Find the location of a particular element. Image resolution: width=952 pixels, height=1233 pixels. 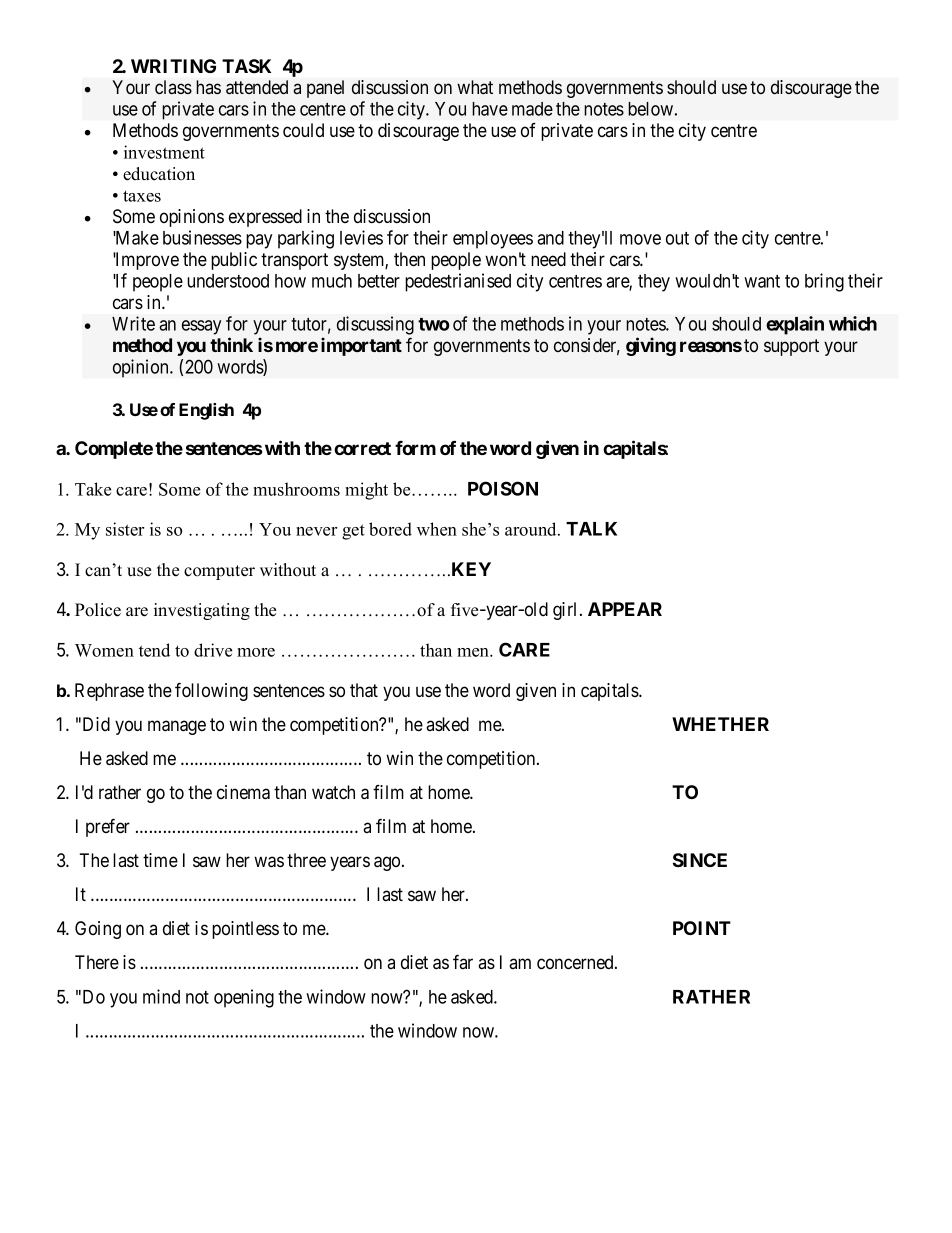

class is located at coordinates (173, 87).
